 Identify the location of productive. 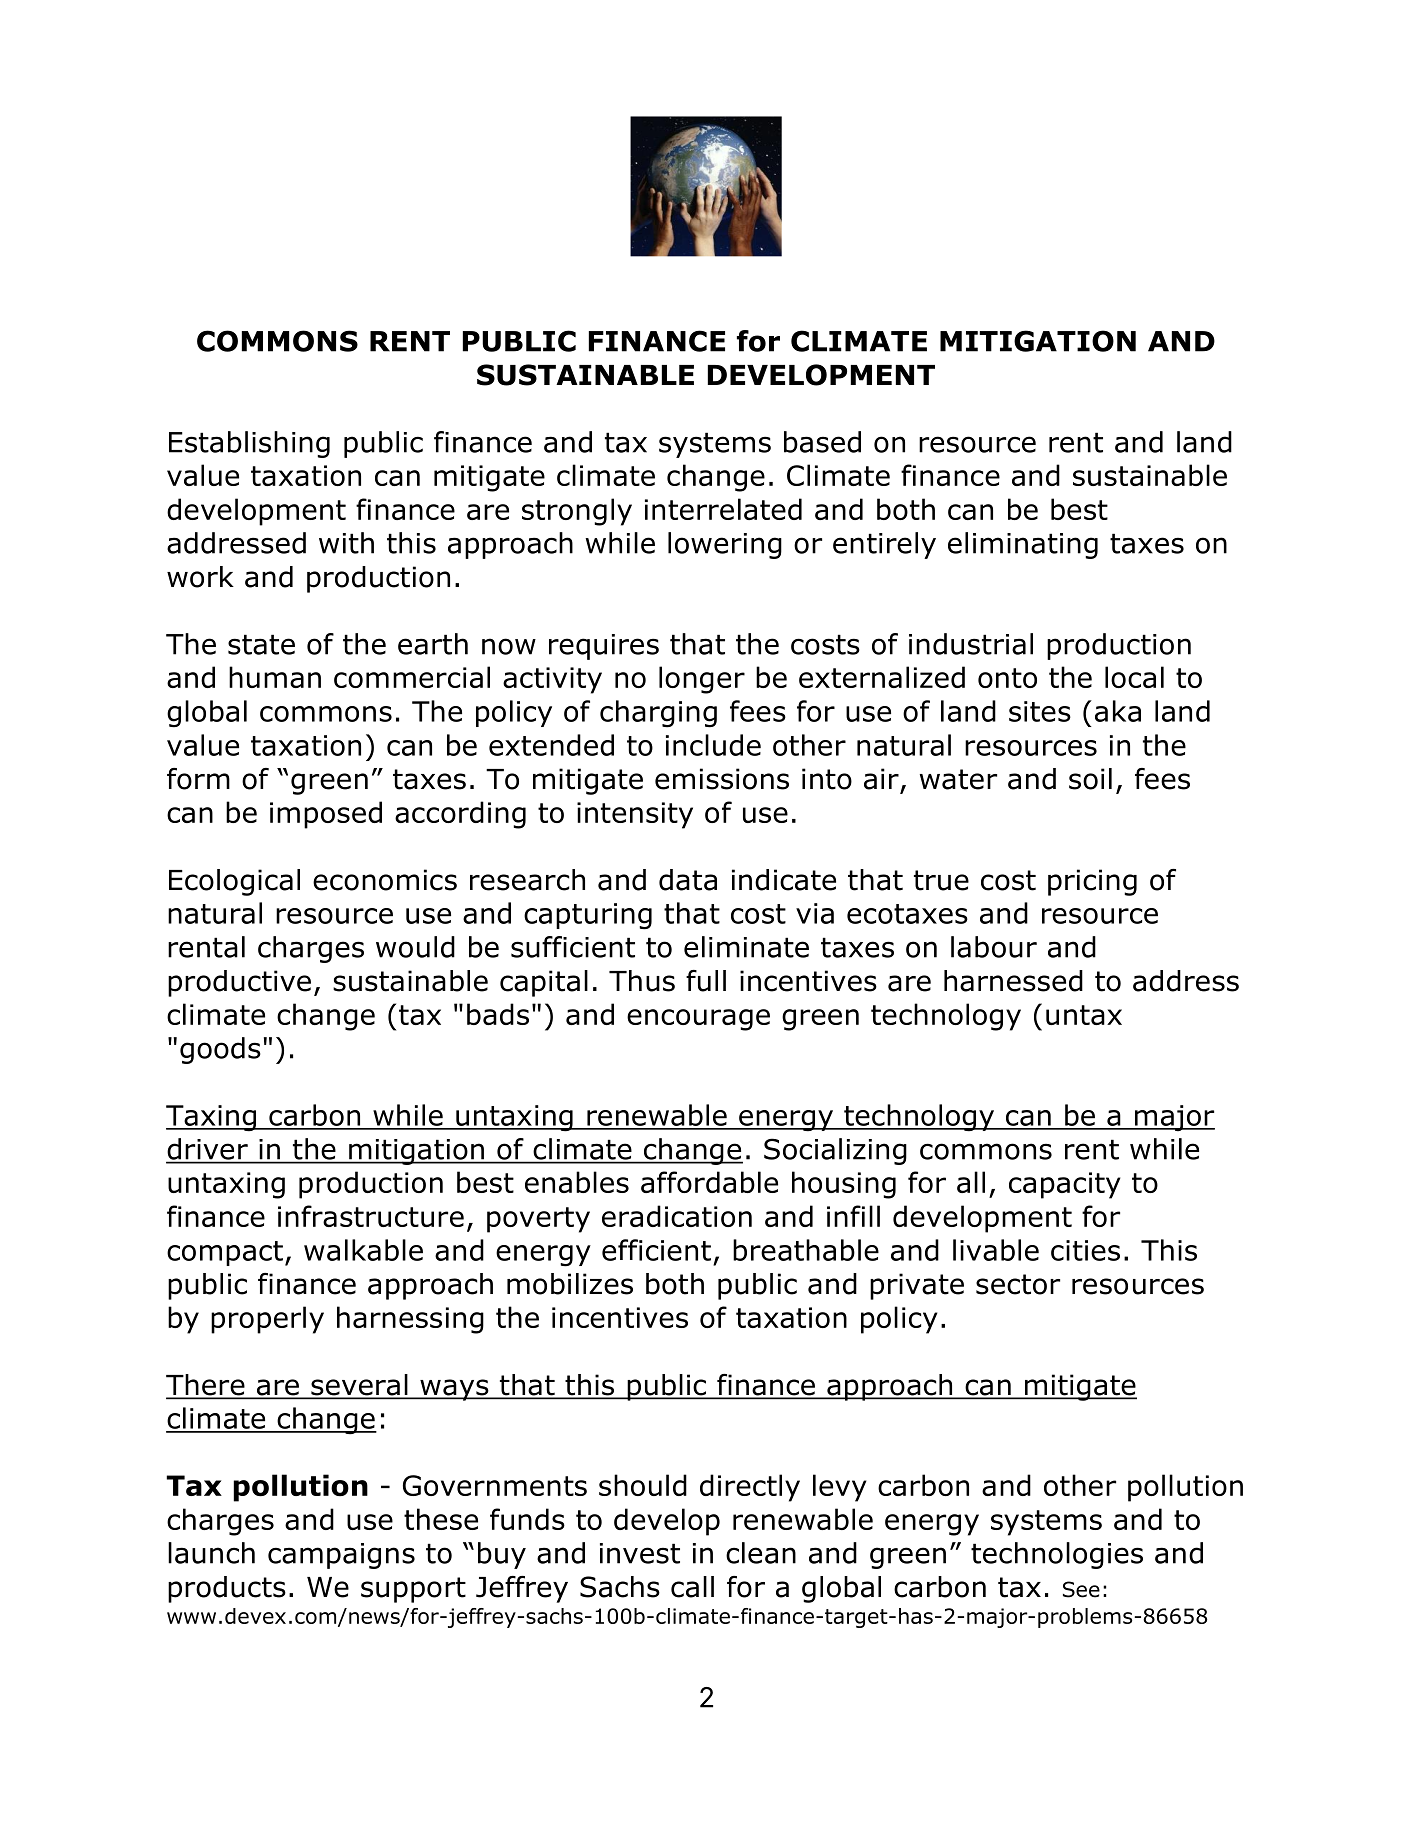
(239, 983).
